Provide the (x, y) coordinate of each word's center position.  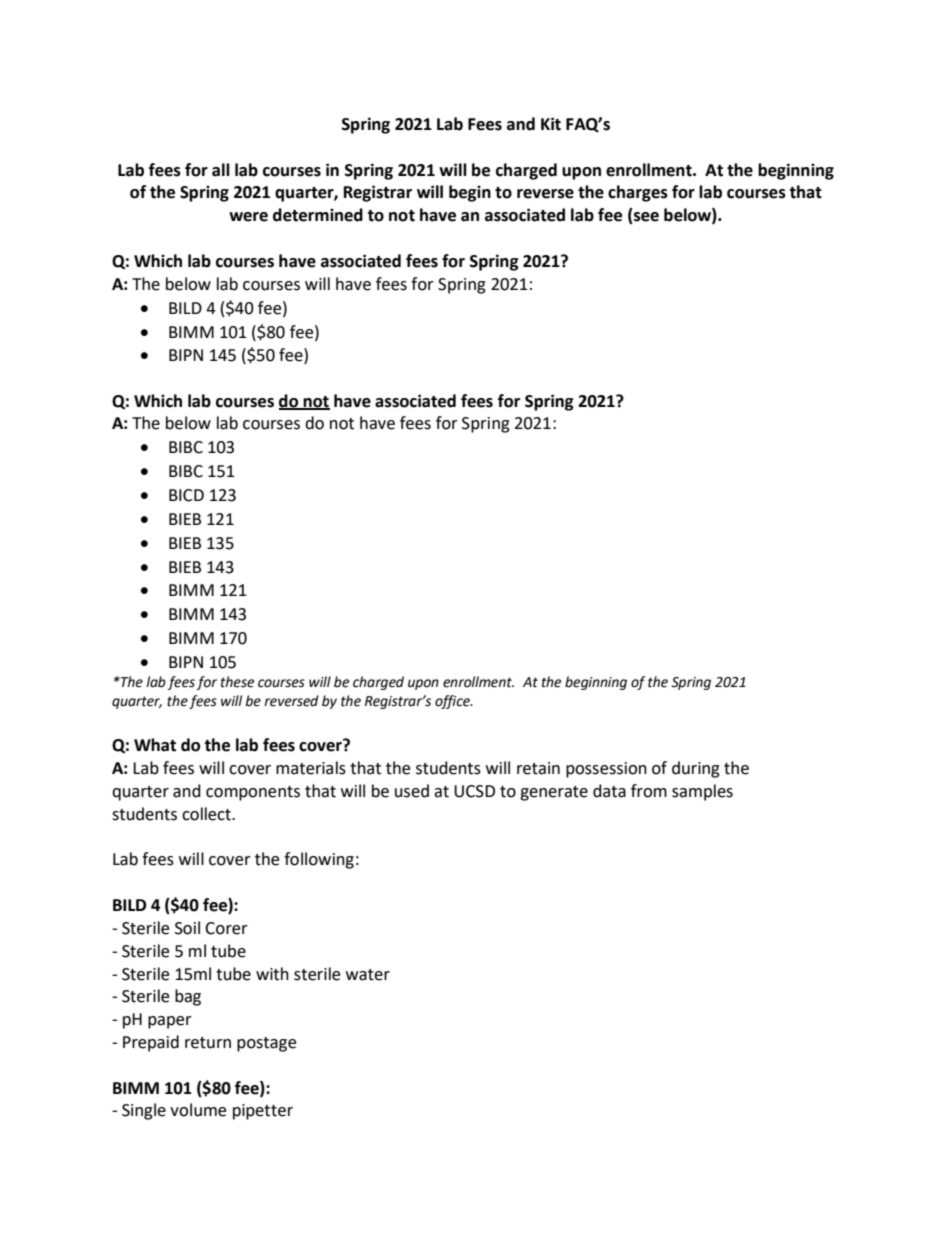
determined (318, 215)
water (368, 975)
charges (638, 193)
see (645, 218)
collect (207, 814)
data (609, 791)
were (248, 217)
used (412, 791)
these (237, 682)
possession (606, 770)
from (649, 791)
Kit (551, 124)
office (453, 702)
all (221, 170)
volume (198, 1110)
